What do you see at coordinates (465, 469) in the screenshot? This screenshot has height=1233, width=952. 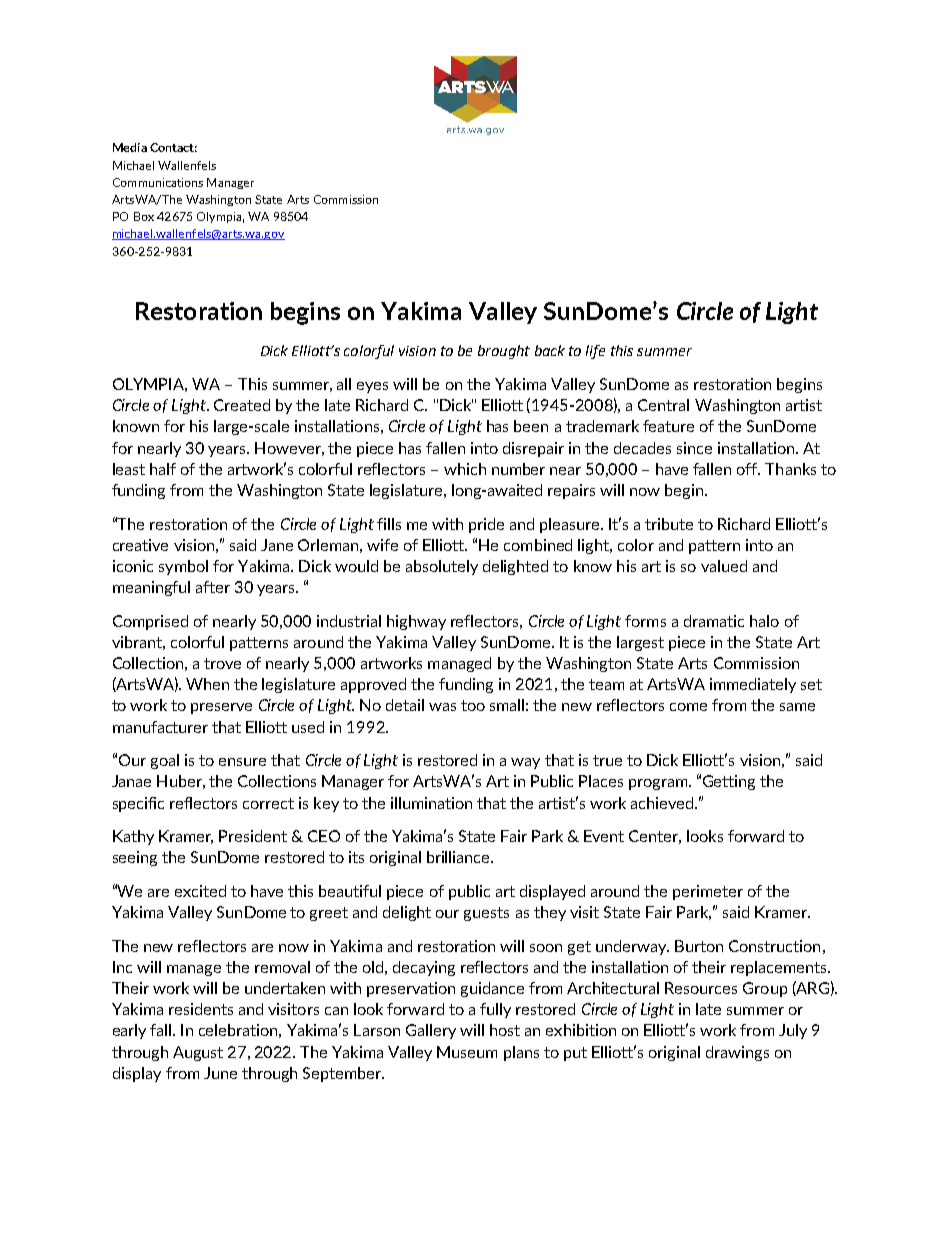 I see `which` at bounding box center [465, 469].
